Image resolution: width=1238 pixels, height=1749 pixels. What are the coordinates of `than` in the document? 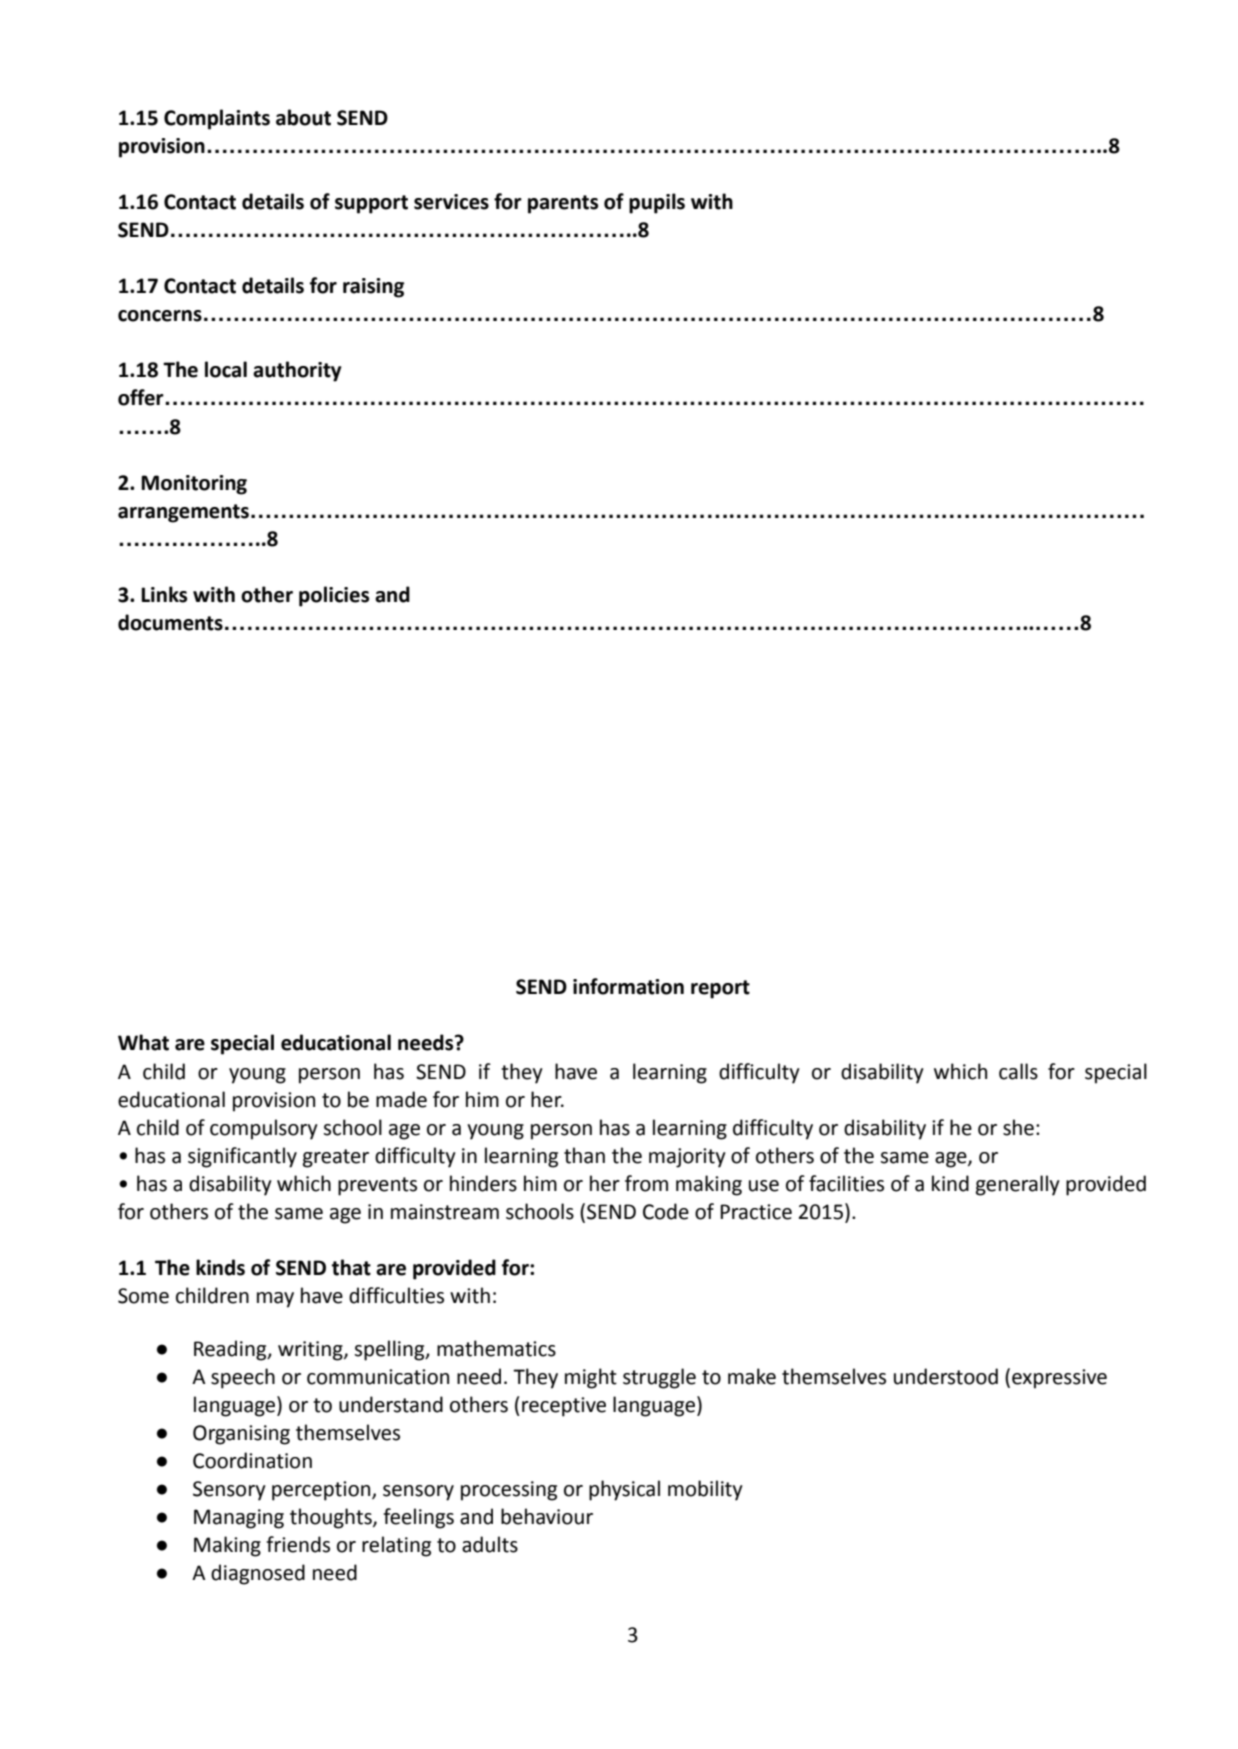 It's located at (584, 1155).
